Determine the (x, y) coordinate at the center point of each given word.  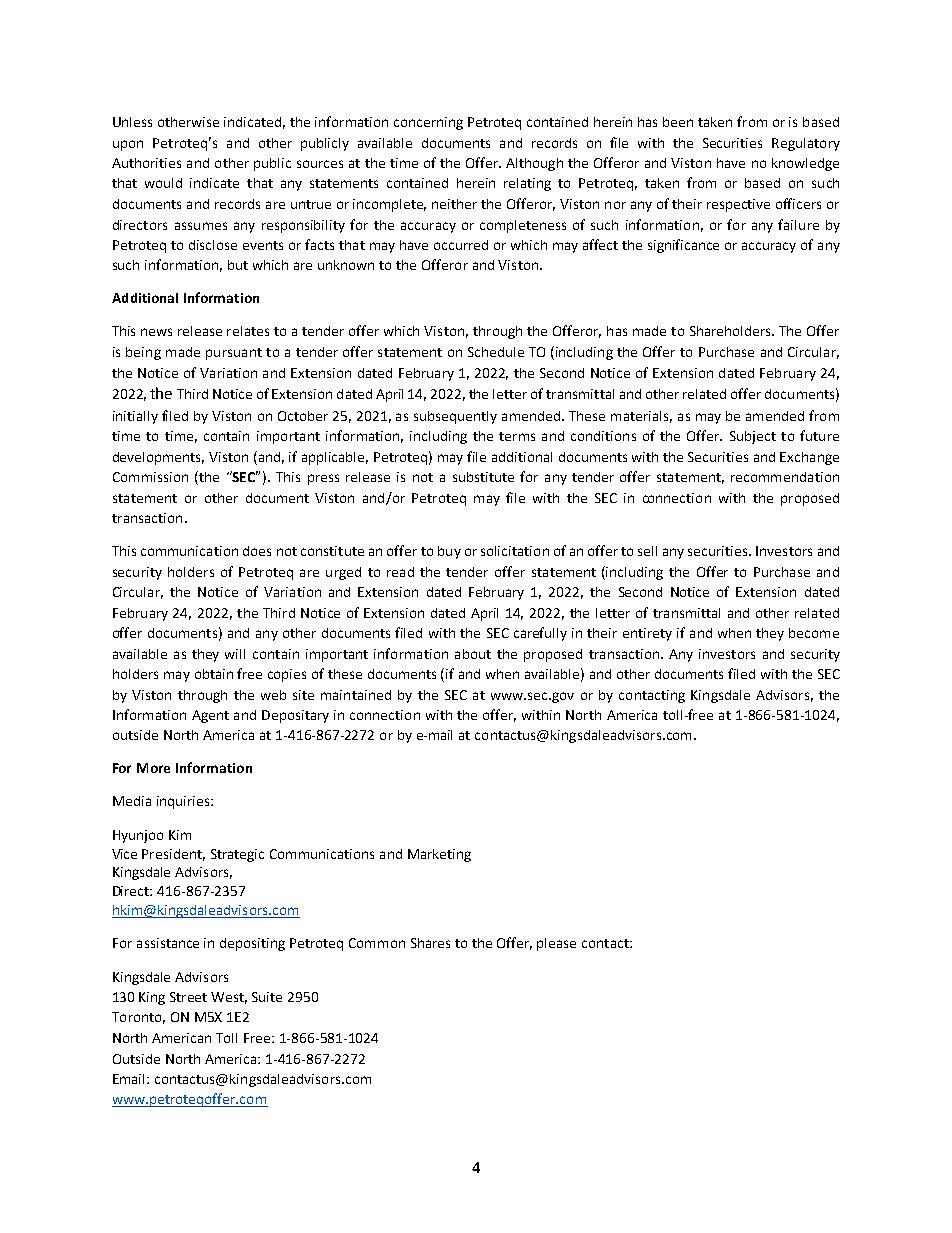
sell (647, 551)
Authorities (146, 163)
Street (188, 997)
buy (449, 552)
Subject (753, 437)
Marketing (439, 855)
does (257, 551)
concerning (428, 123)
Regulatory (806, 144)
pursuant (234, 354)
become (814, 633)
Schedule (496, 352)
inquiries (184, 802)
